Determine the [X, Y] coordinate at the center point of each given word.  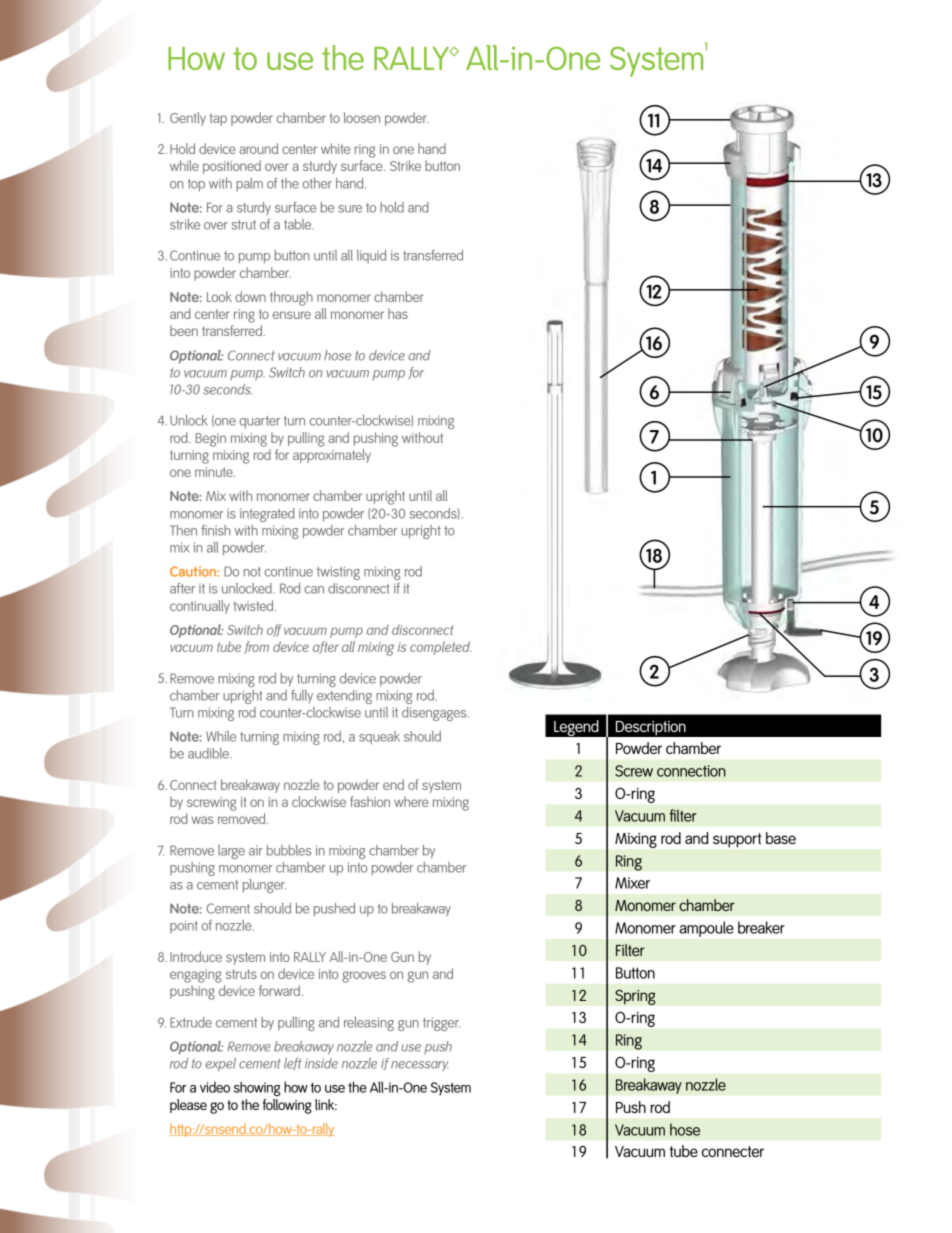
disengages [435, 714]
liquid [371, 256]
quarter [259, 422]
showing [257, 1089]
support [737, 840]
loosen [362, 117]
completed [440, 648]
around [258, 148]
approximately [332, 456]
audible [210, 753]
